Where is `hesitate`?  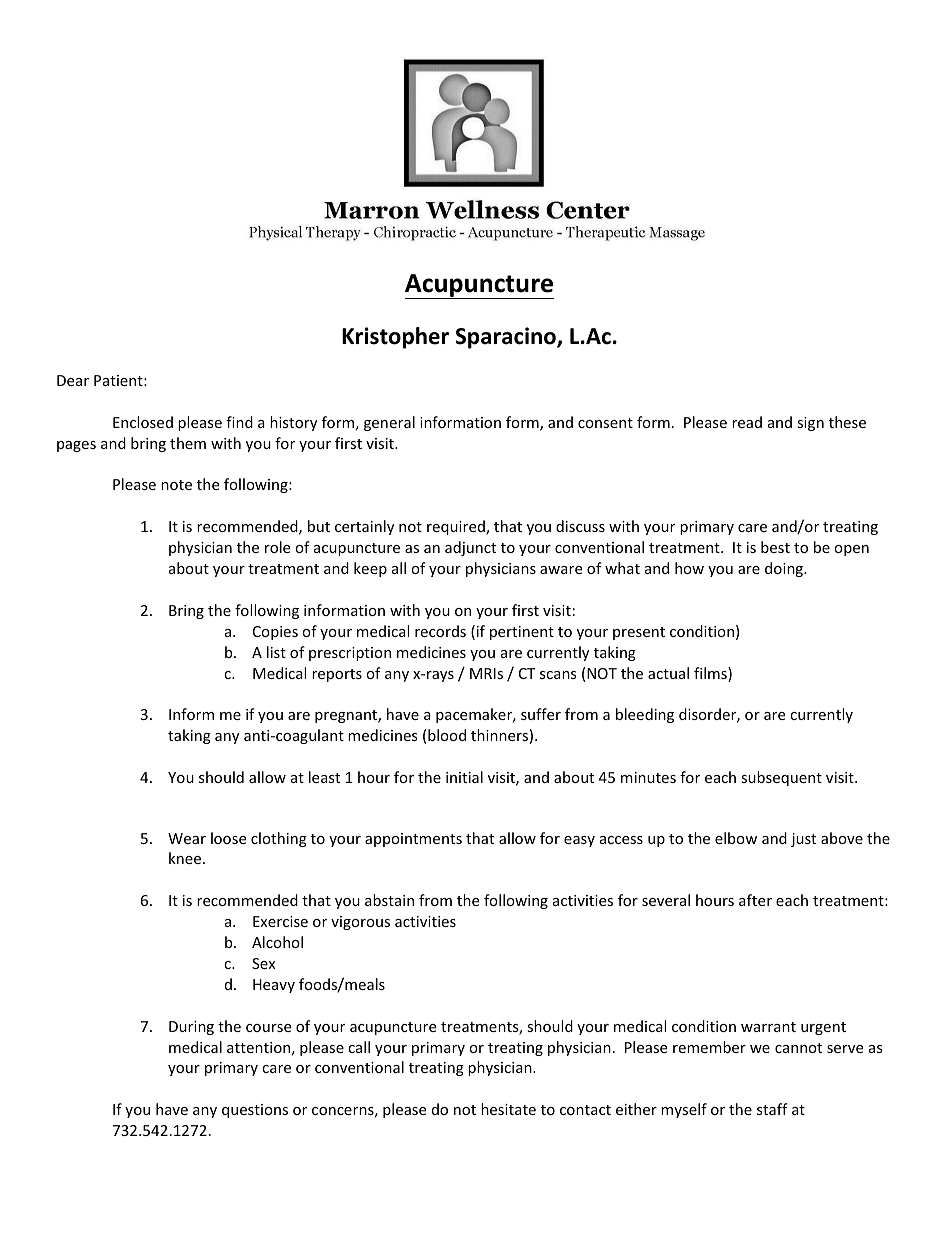 hesitate is located at coordinates (508, 1109).
